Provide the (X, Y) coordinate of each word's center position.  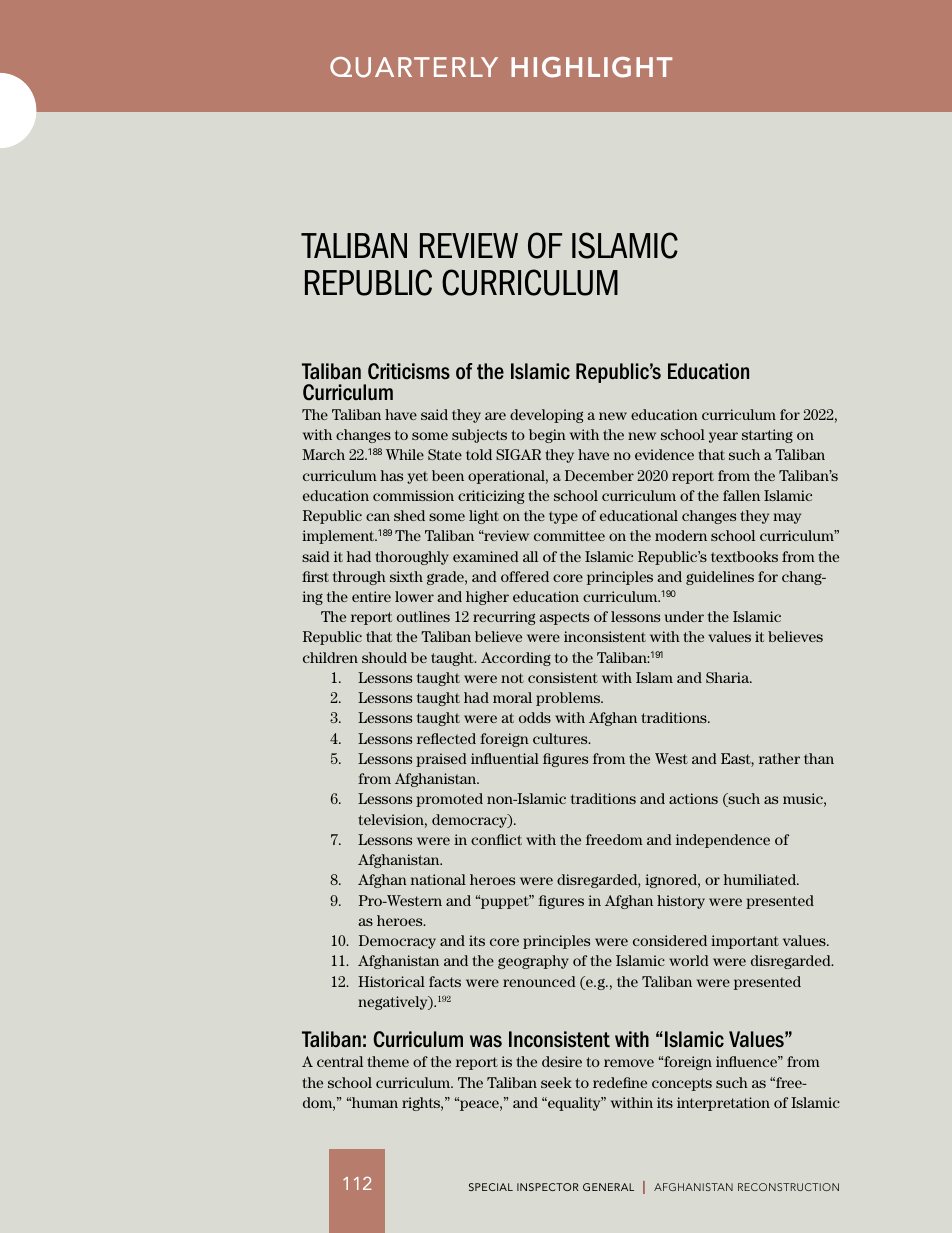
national (438, 879)
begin (547, 436)
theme (388, 1061)
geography (533, 962)
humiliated (761, 879)
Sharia (729, 677)
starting (767, 436)
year (723, 437)
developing (546, 416)
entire (371, 596)
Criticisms (409, 371)
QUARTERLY (414, 67)
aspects (564, 618)
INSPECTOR (547, 1187)
